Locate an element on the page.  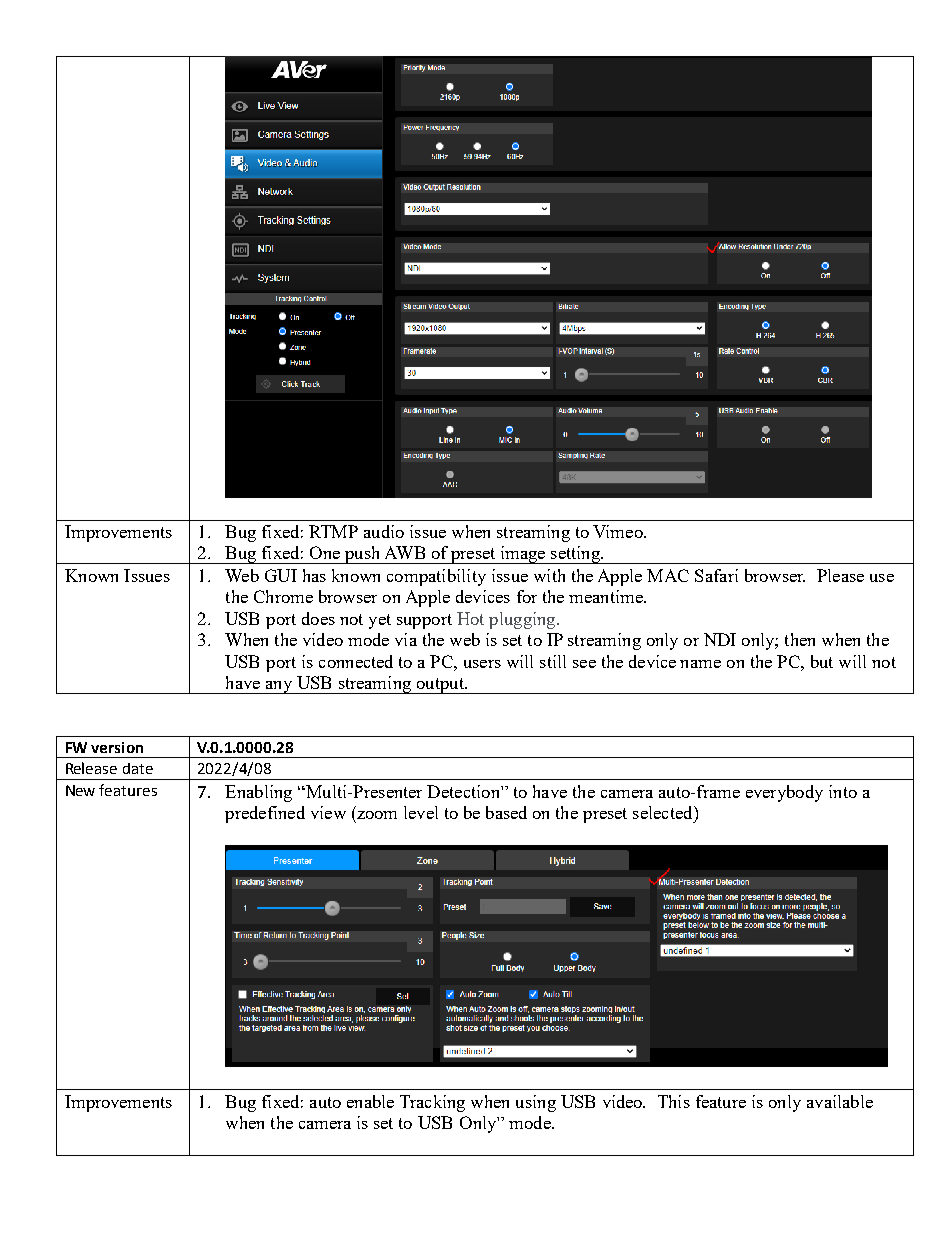
AWB is located at coordinates (405, 552).
